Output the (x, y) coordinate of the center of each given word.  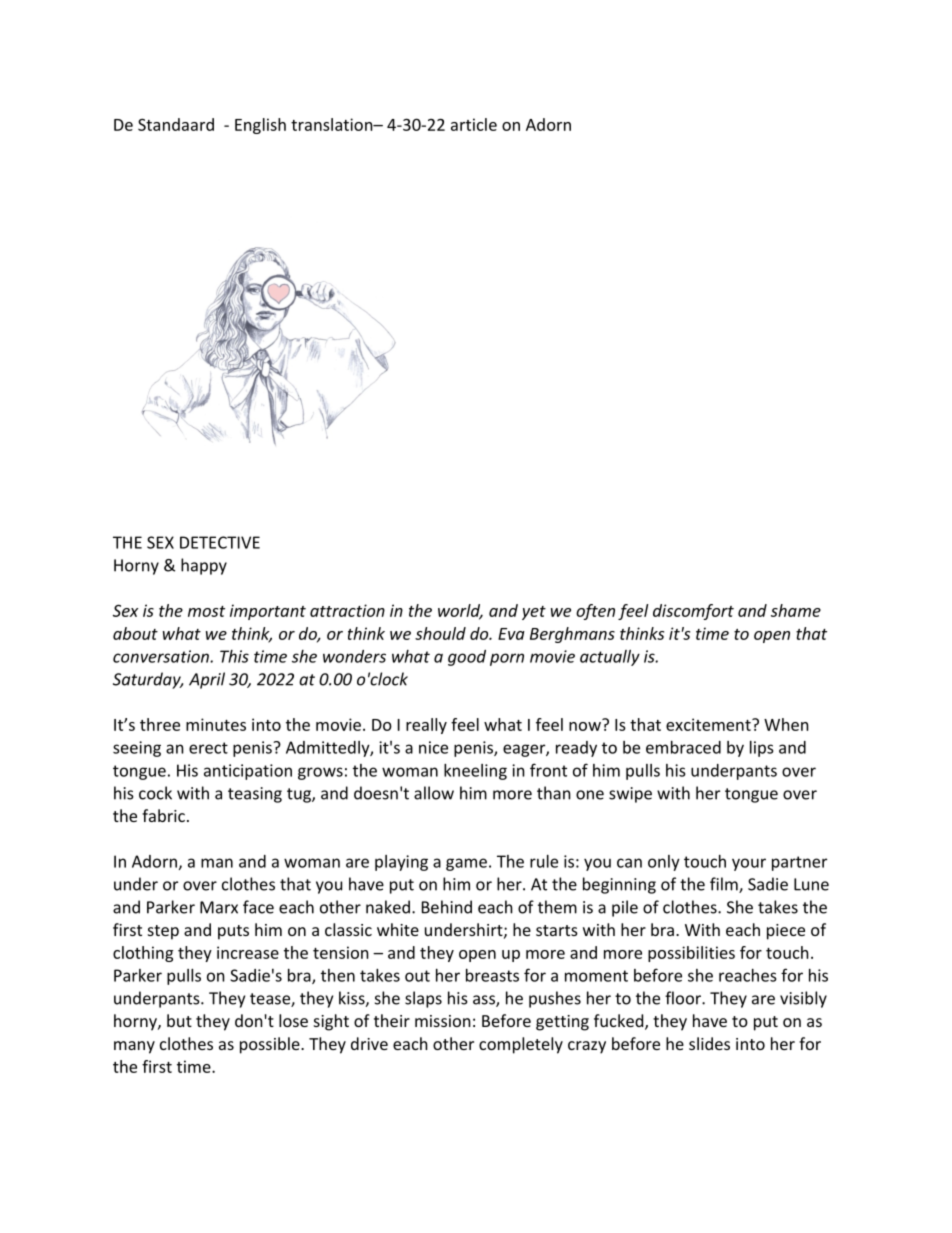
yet (534, 613)
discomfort (693, 612)
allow (434, 793)
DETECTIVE (220, 542)
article (474, 124)
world (460, 611)
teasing (255, 795)
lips (762, 749)
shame (796, 610)
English (260, 126)
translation (333, 124)
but (179, 1020)
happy (204, 566)
